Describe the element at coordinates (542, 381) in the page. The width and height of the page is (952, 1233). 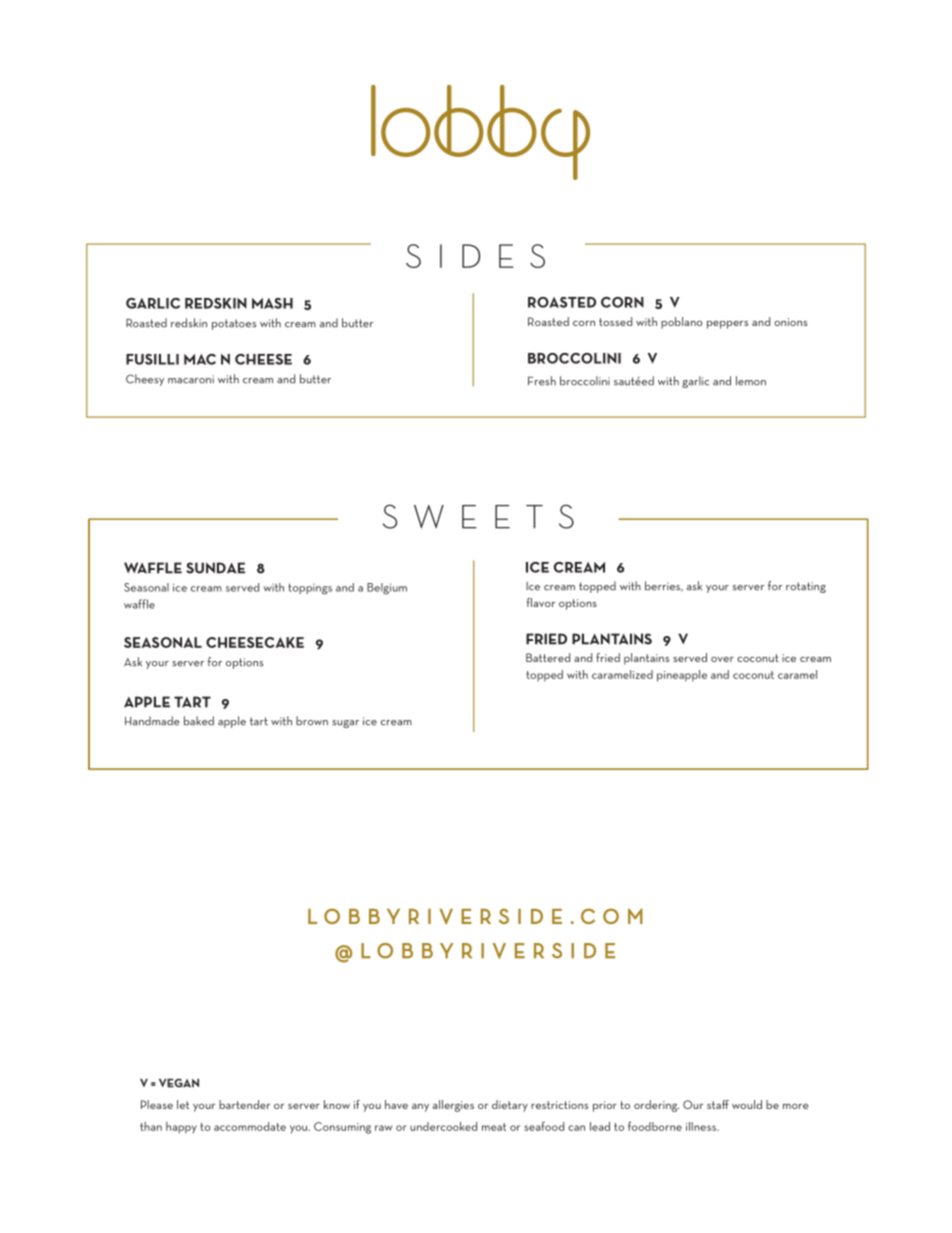
I see `Fresh` at that location.
